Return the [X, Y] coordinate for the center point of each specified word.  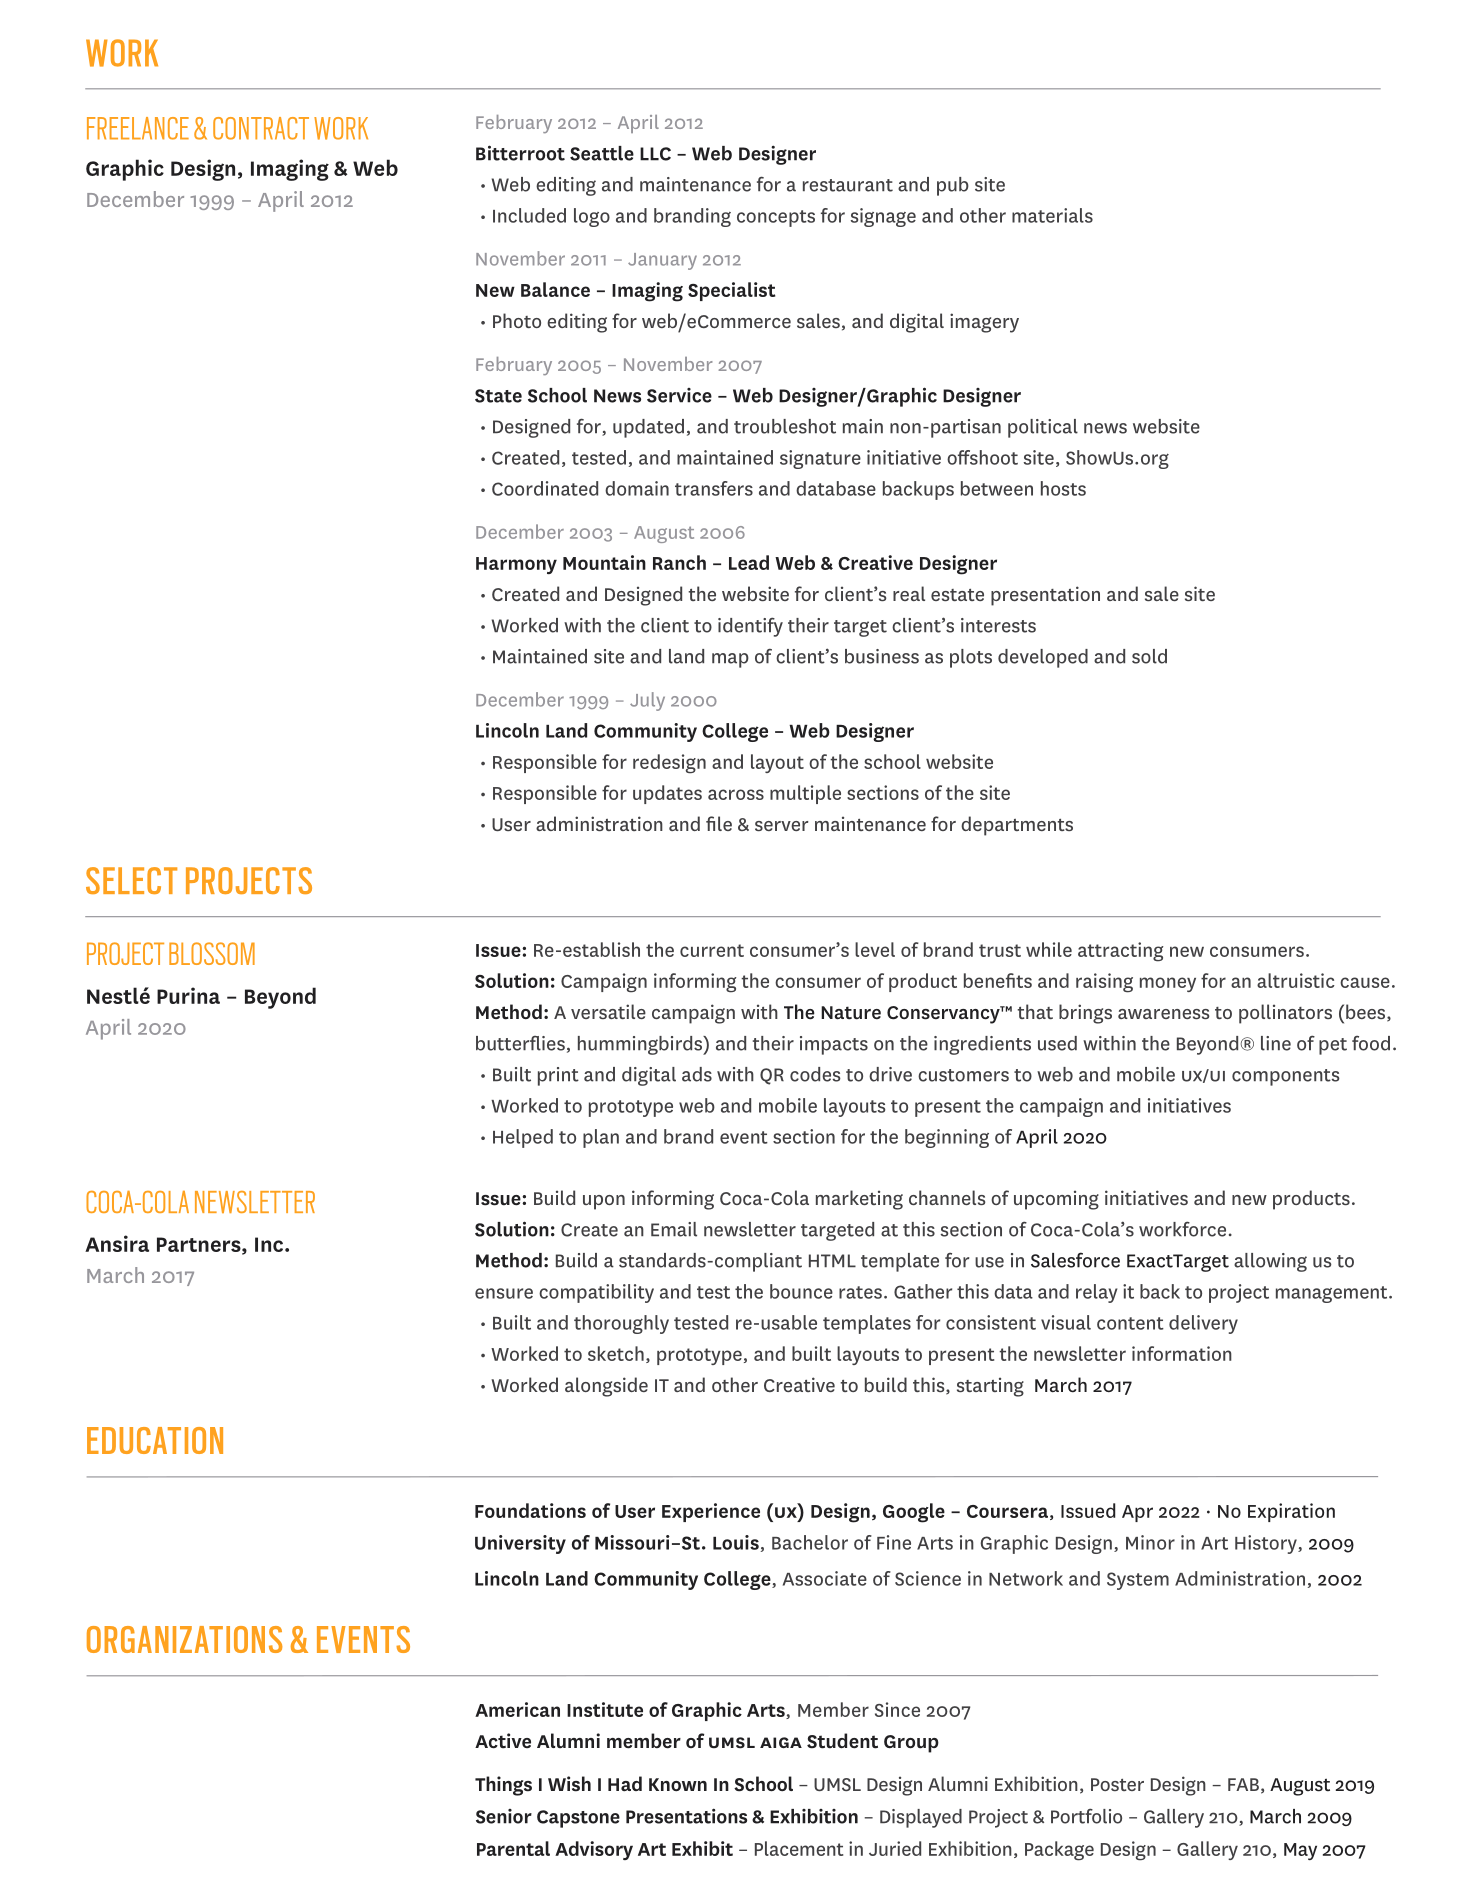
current [712, 950]
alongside [606, 1387]
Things [503, 1786]
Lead [749, 562]
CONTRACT [261, 128]
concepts [776, 218]
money [1168, 984]
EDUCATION [155, 1440]
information [1182, 1353]
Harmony [516, 565]
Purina [188, 995]
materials [1052, 215]
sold [1149, 656]
